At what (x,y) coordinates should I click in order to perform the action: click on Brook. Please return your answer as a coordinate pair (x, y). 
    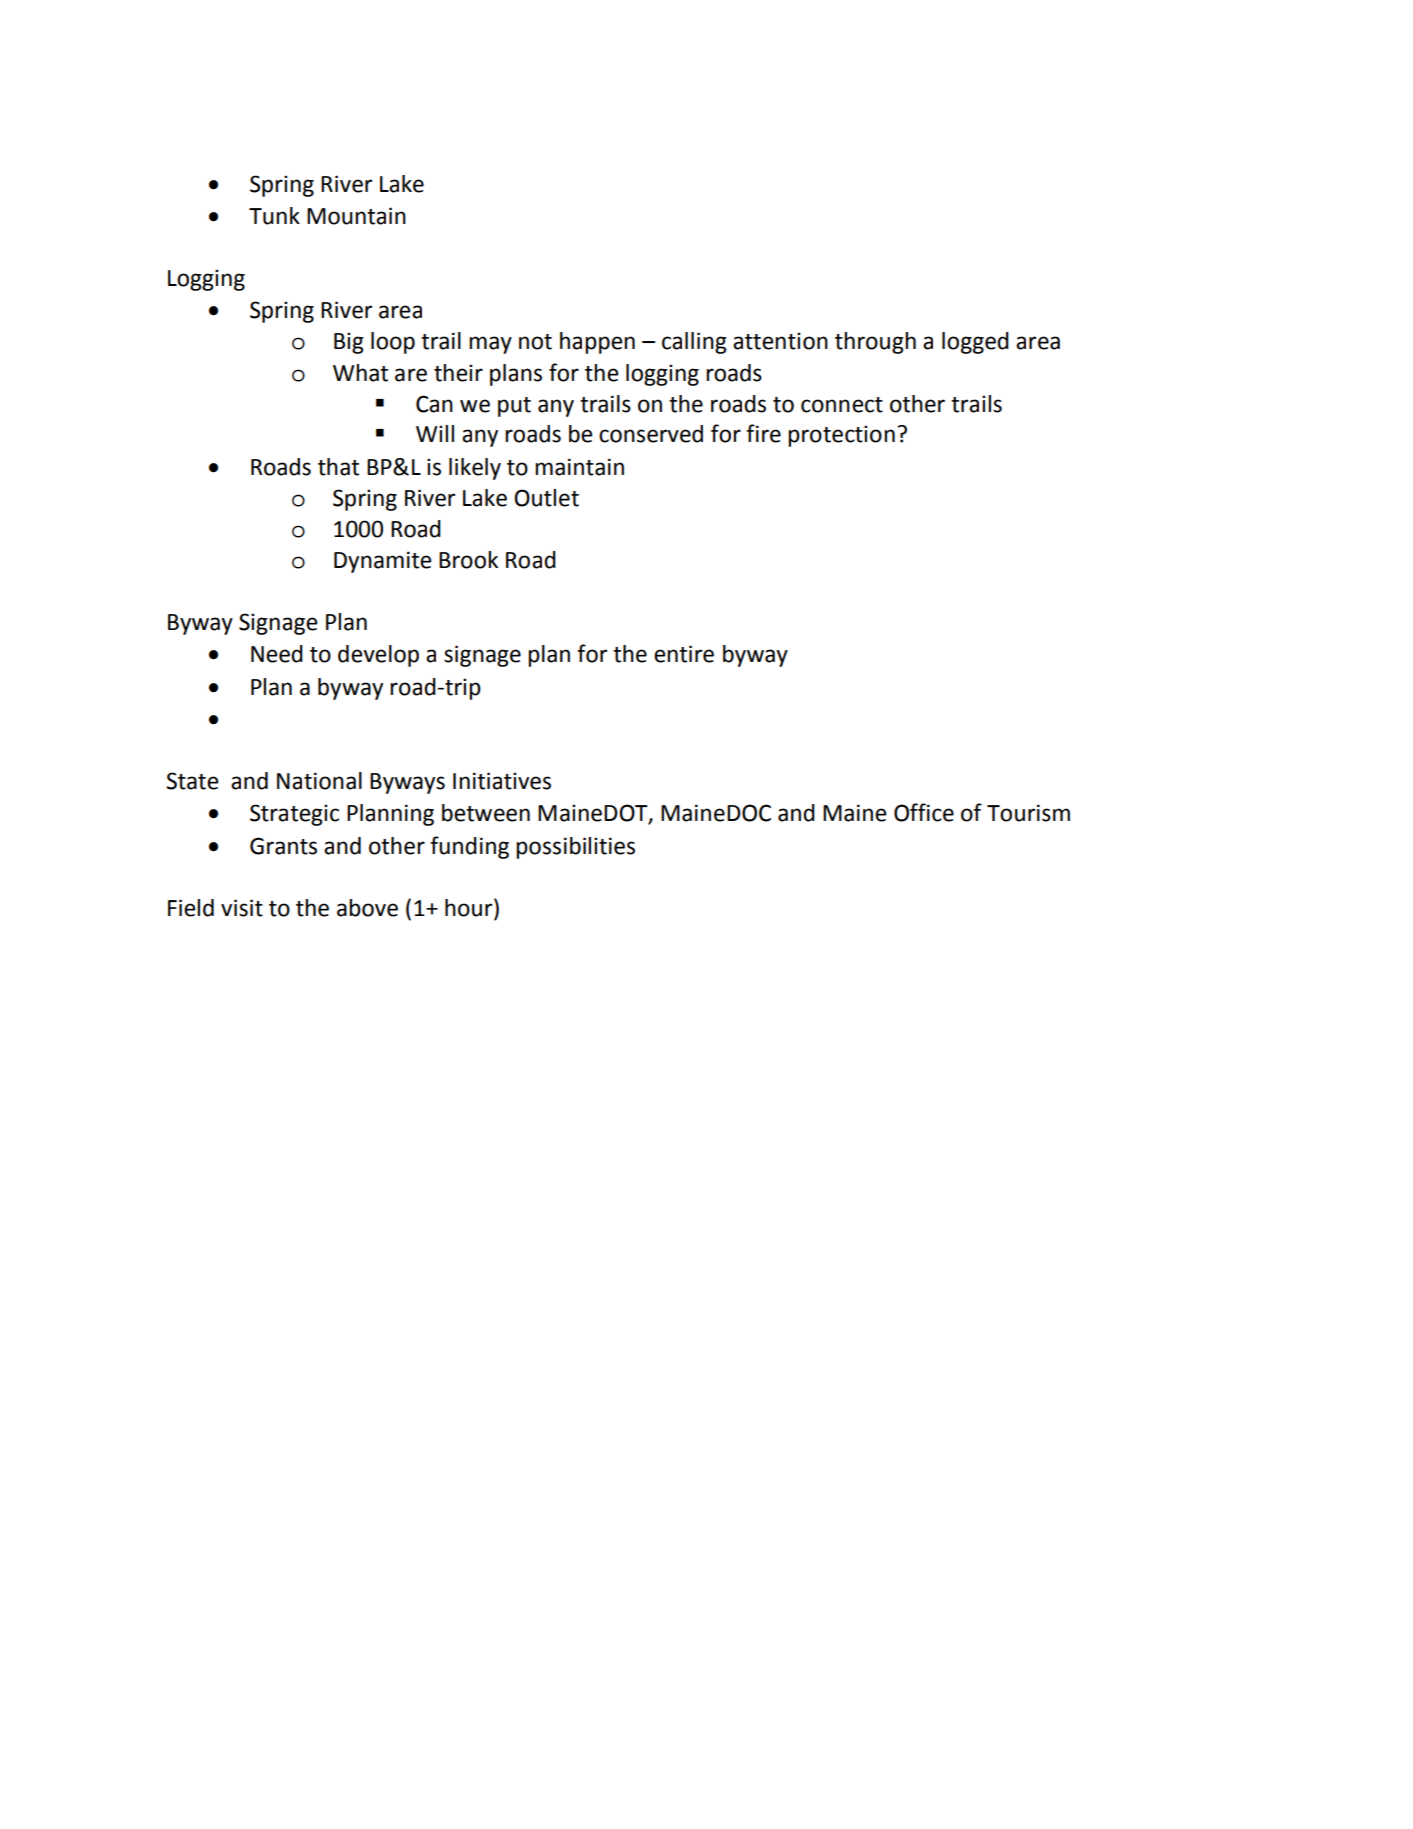
    Looking at the image, I should click on (468, 560).
